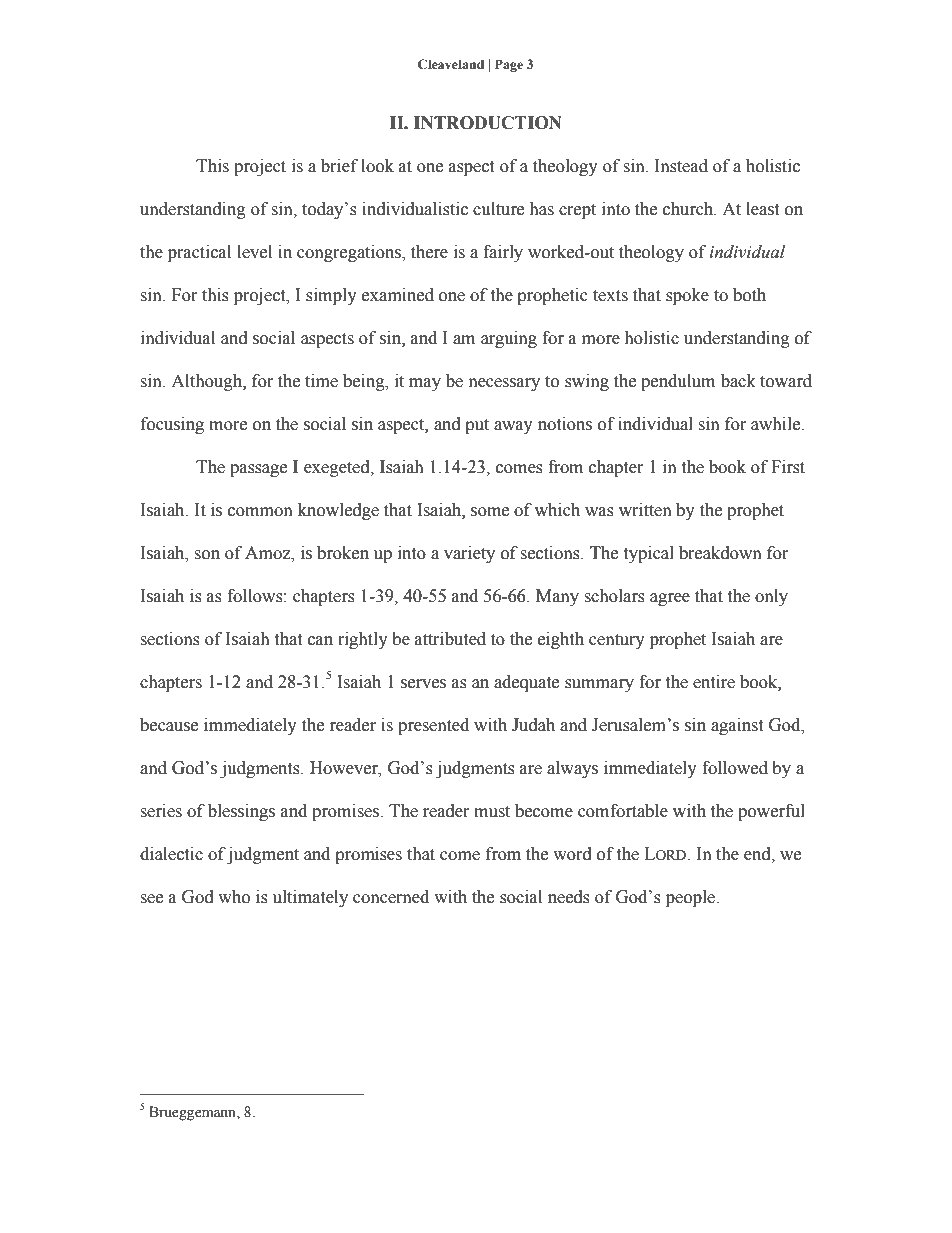  Describe the element at coordinates (207, 382) in the image. I see `Although` at that location.
